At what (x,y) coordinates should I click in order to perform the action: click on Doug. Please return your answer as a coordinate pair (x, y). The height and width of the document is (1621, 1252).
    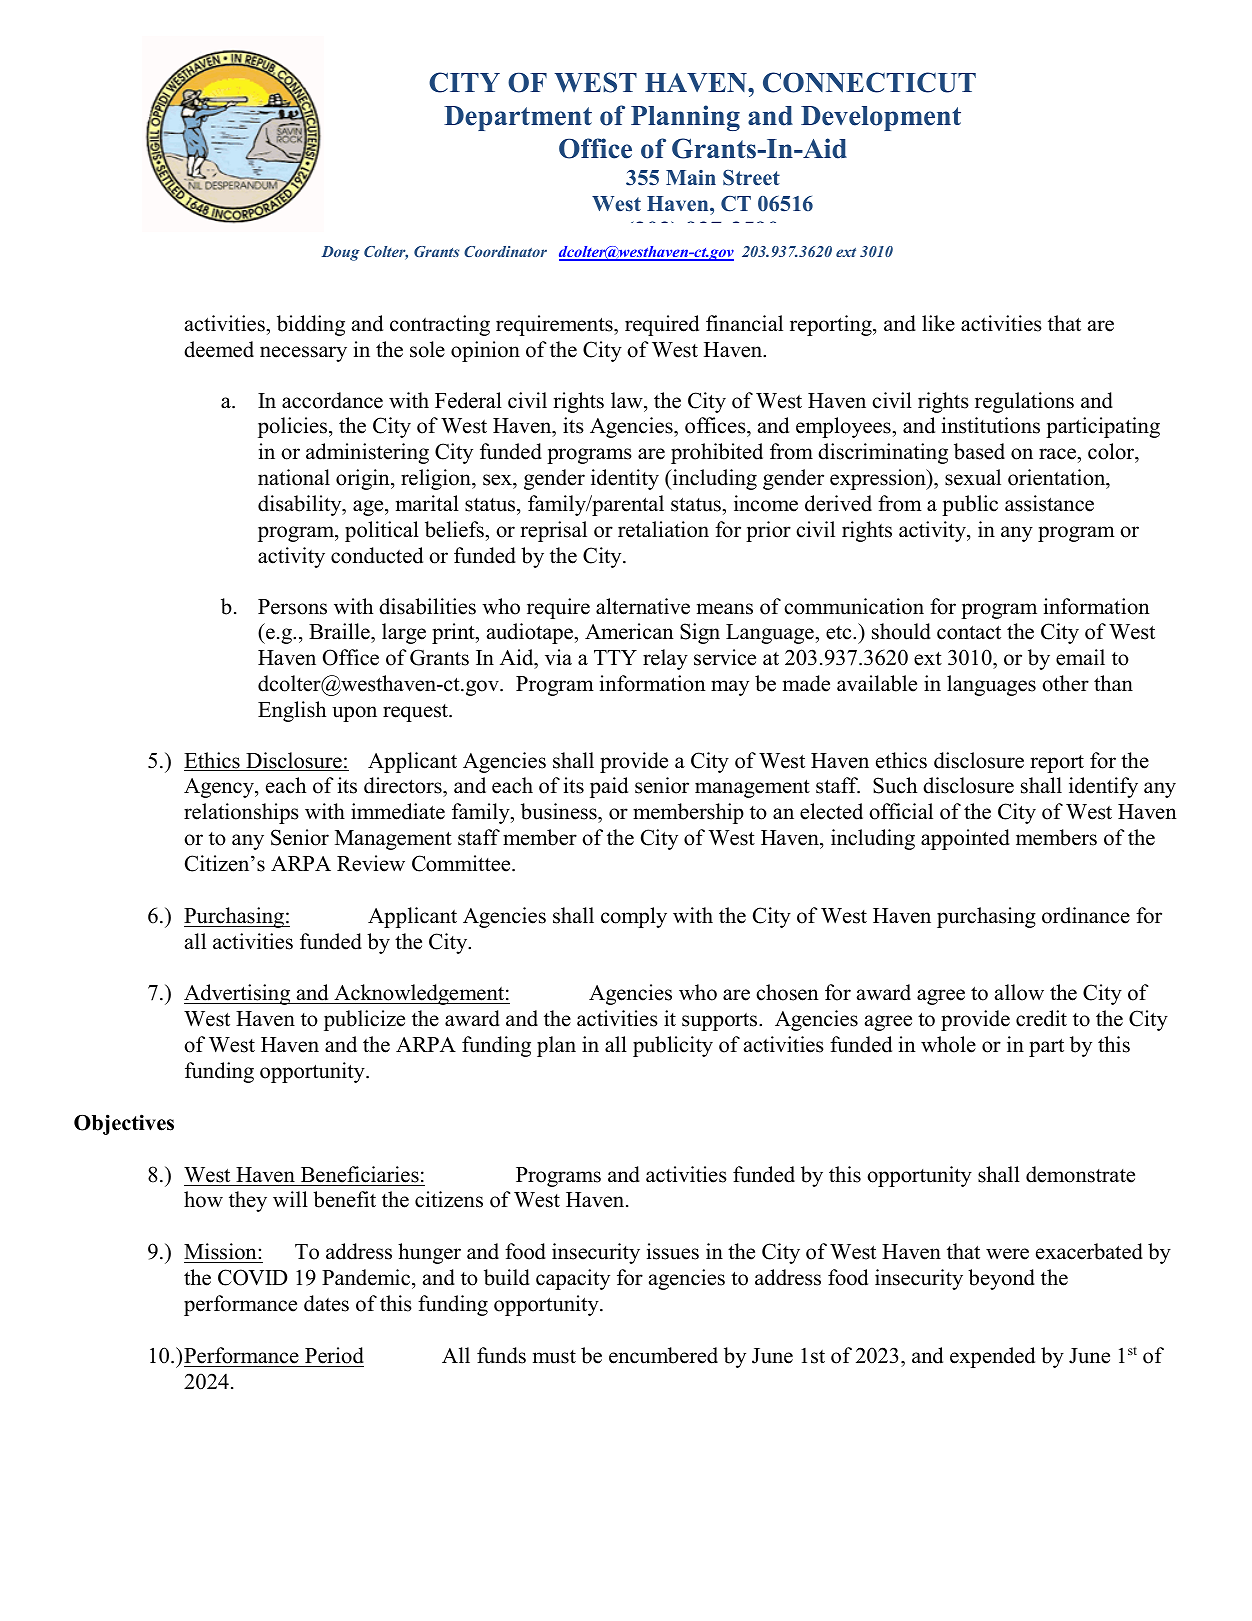
    Looking at the image, I should click on (340, 253).
